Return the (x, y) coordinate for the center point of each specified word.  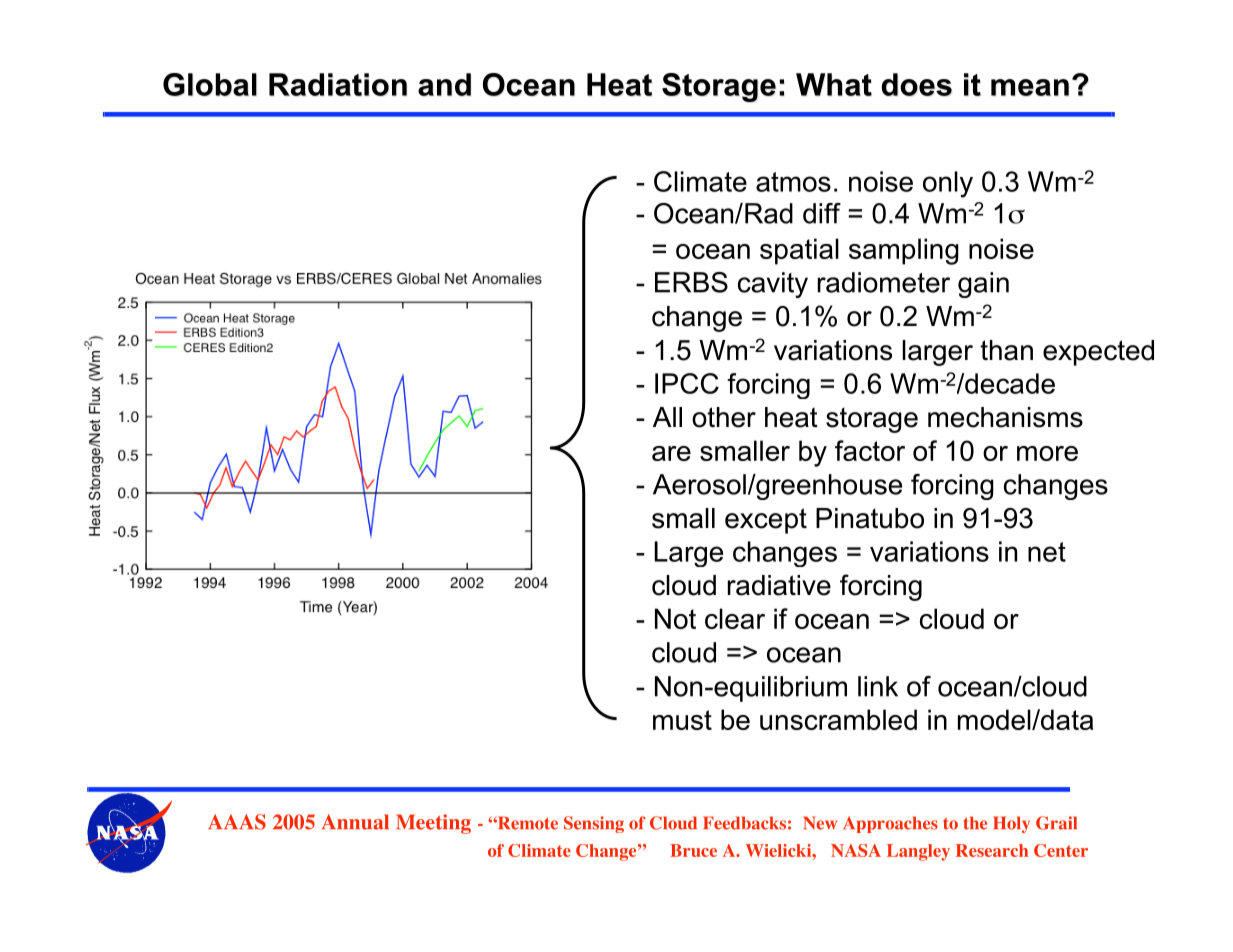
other (724, 417)
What (834, 84)
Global (210, 84)
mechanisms (1005, 417)
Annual (355, 822)
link (878, 686)
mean (1030, 87)
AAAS (237, 822)
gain (983, 285)
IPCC (687, 383)
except (766, 521)
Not (675, 618)
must (682, 720)
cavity (773, 285)
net (1047, 552)
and (444, 84)
